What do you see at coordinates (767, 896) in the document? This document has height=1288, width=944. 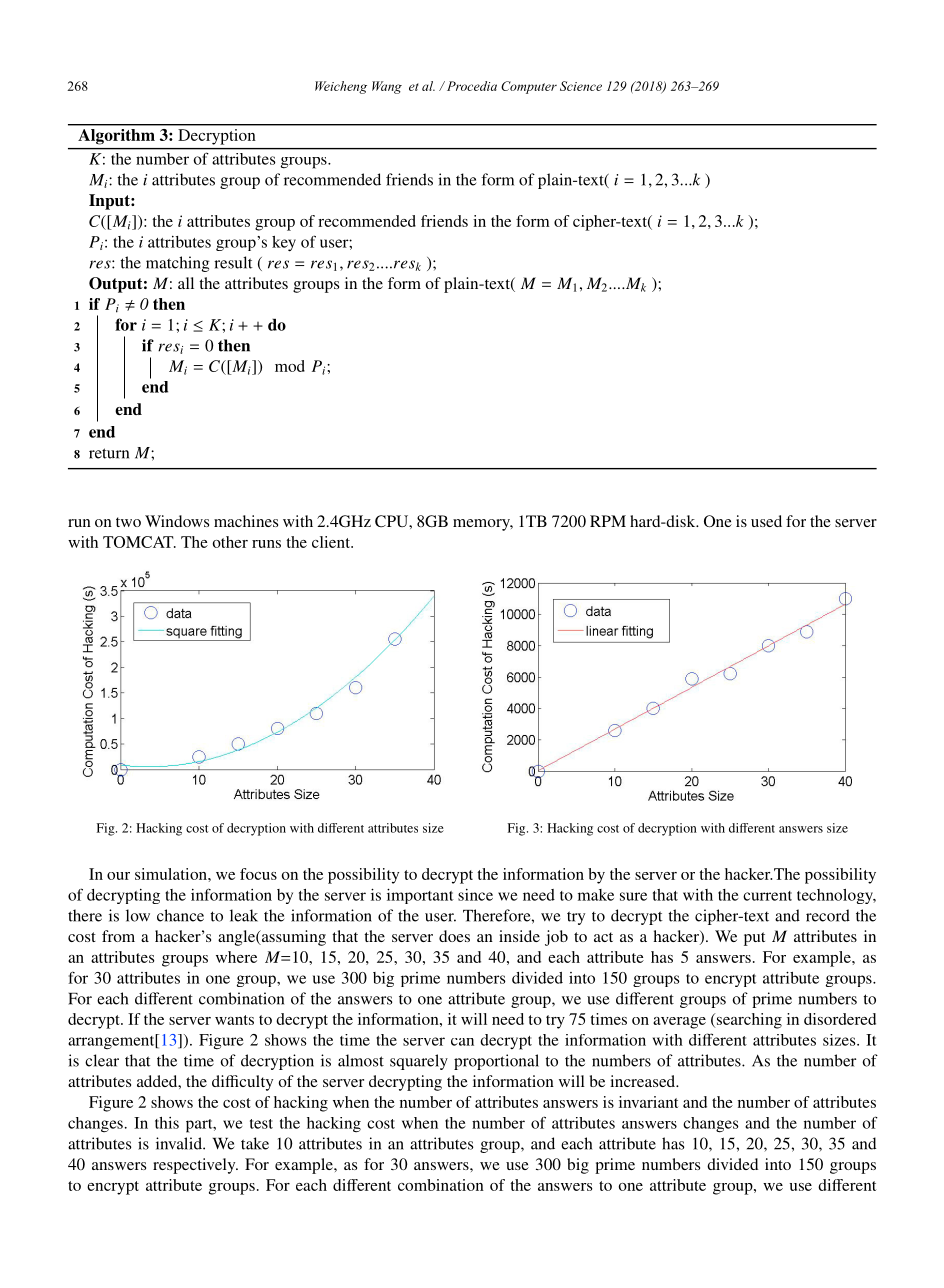 I see `current` at bounding box center [767, 896].
